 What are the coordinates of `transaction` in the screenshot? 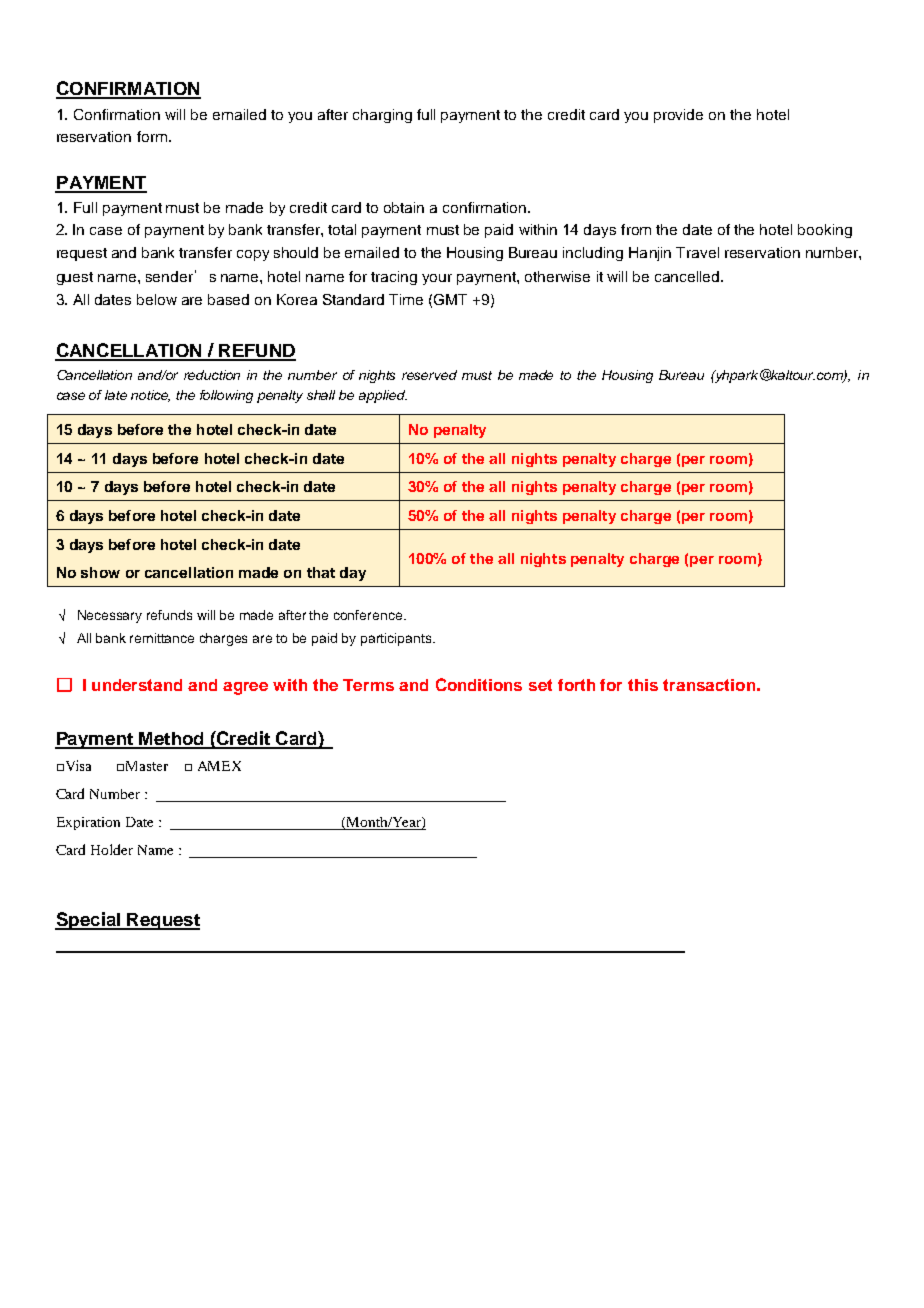 It's located at (709, 685).
